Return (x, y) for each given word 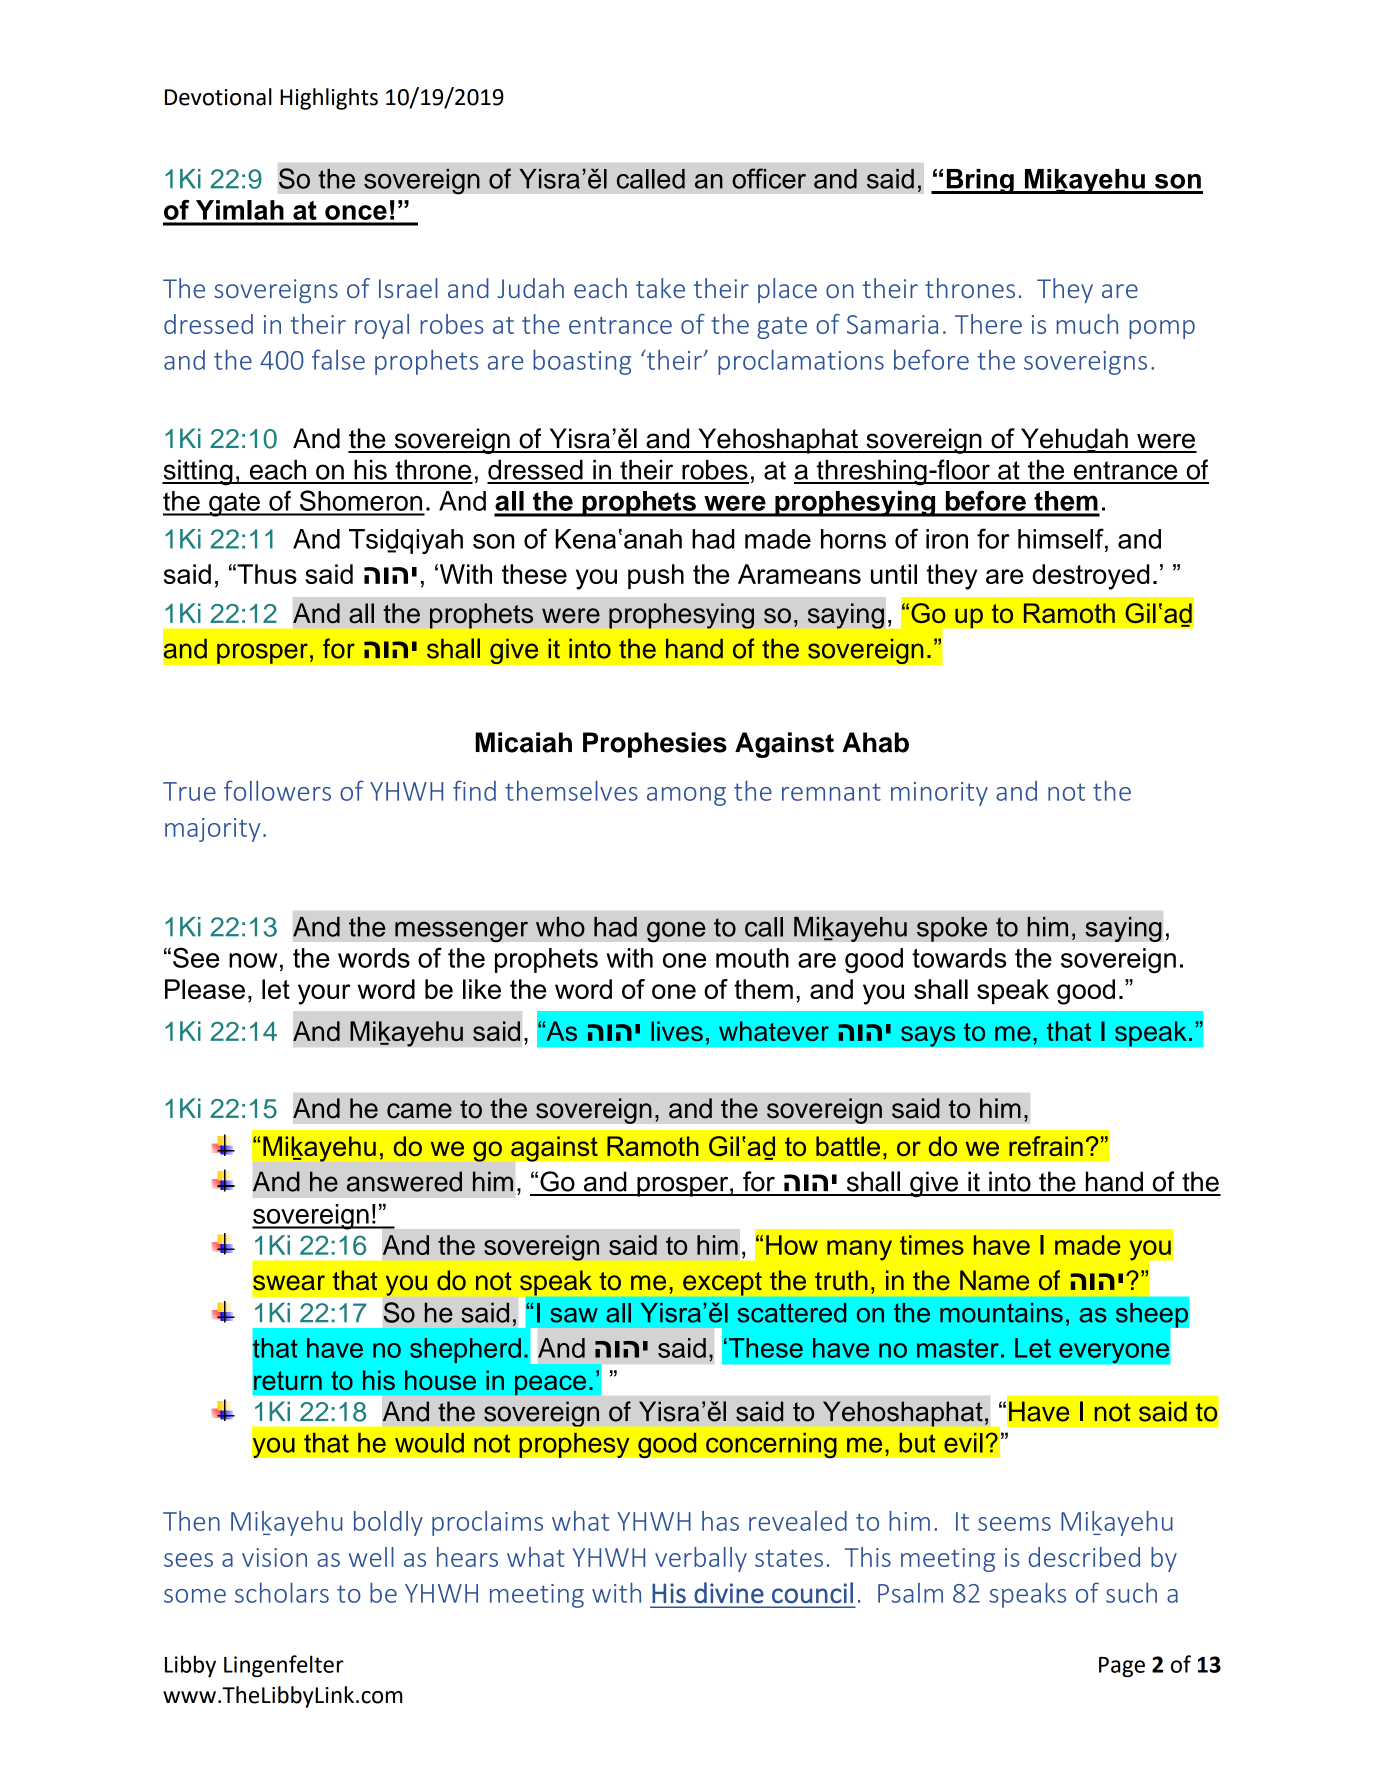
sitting (198, 472)
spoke (952, 929)
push (656, 576)
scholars (282, 1592)
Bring (980, 181)
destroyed (1090, 577)
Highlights (329, 99)
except (722, 1284)
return (288, 1380)
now (253, 960)
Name (994, 1280)
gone (676, 931)
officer (769, 178)
